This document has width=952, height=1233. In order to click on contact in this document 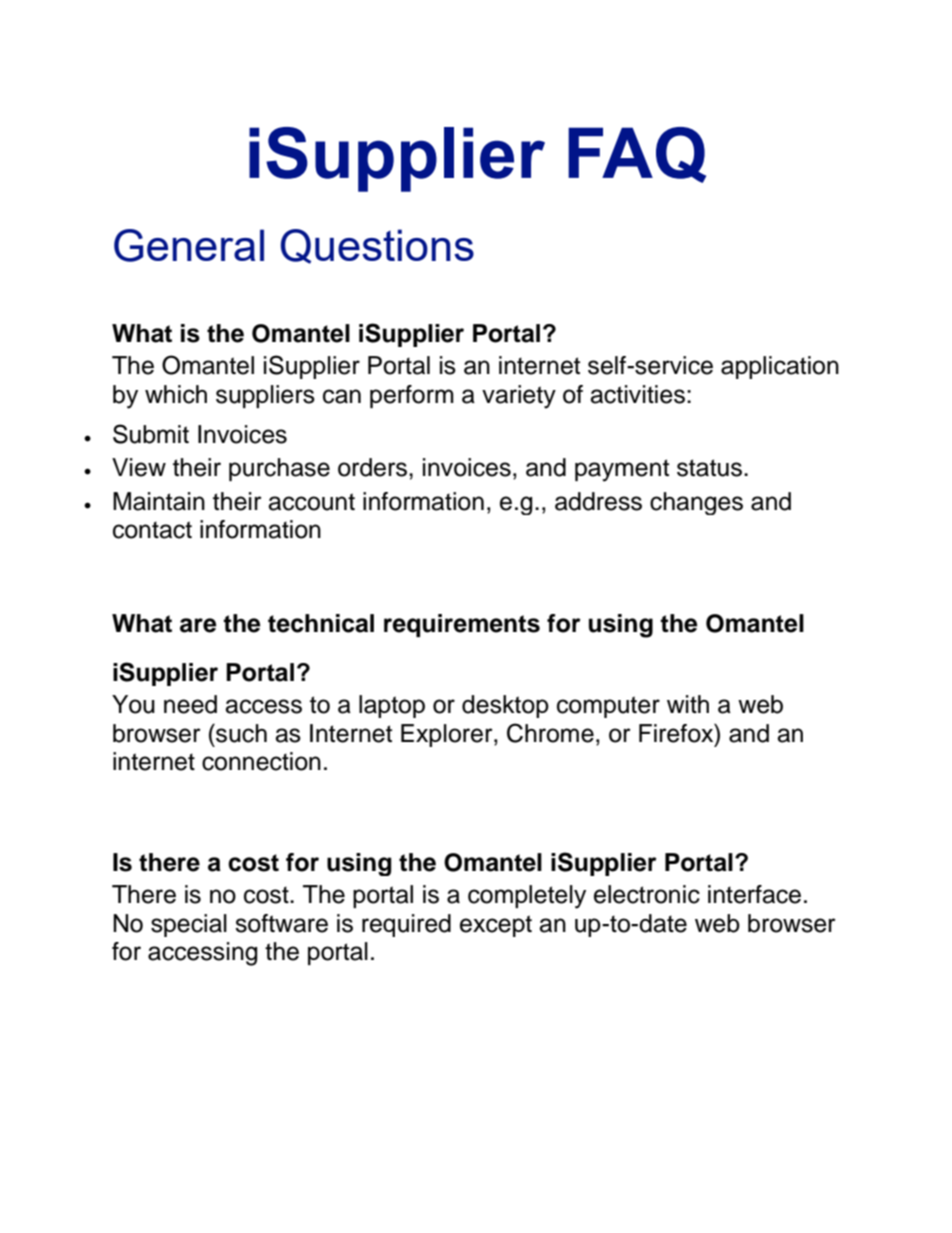, I will do `click(152, 530)`.
